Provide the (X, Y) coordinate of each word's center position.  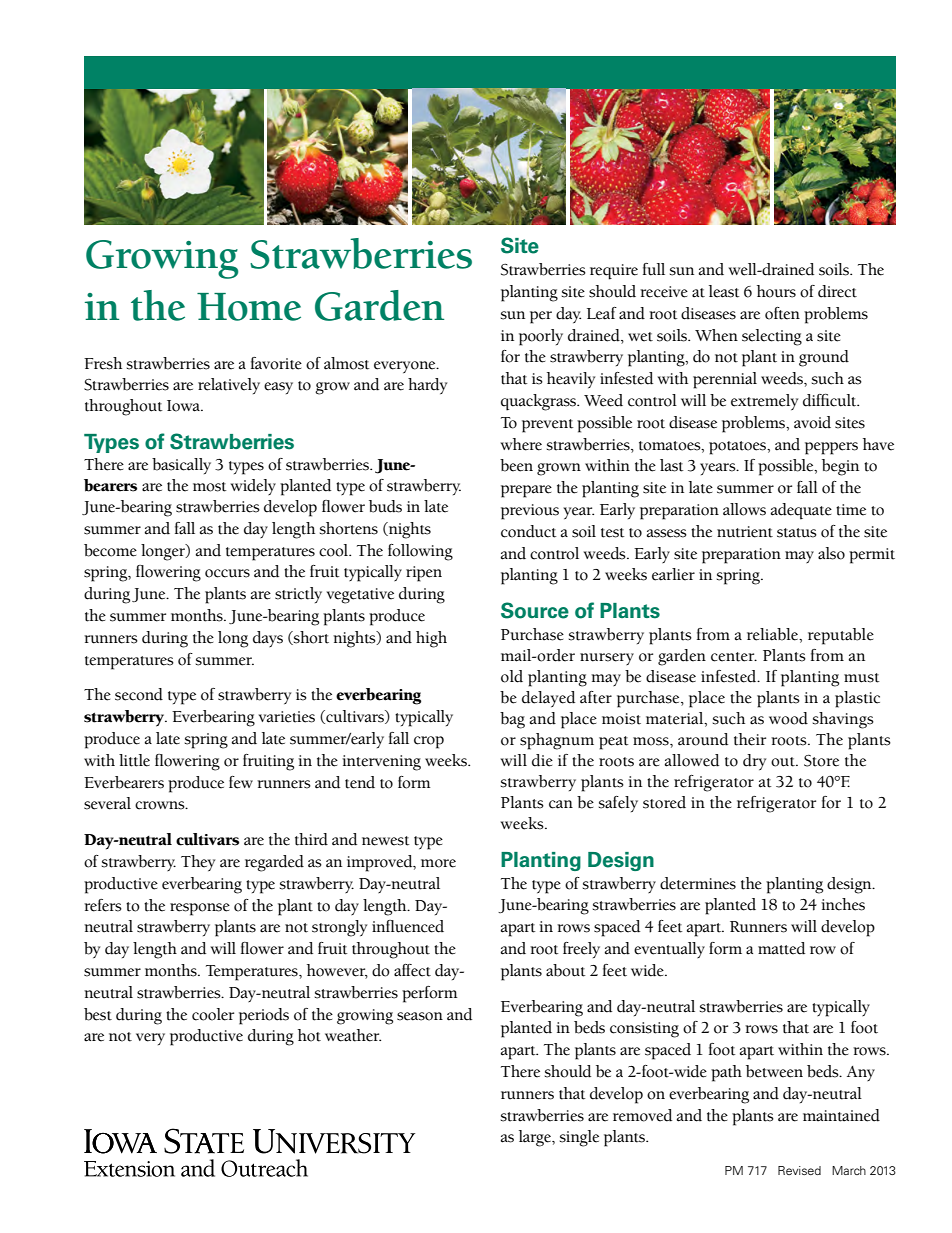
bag (512, 720)
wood (788, 718)
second (139, 694)
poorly (541, 337)
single (579, 1138)
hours (776, 291)
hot (309, 1035)
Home (249, 307)
